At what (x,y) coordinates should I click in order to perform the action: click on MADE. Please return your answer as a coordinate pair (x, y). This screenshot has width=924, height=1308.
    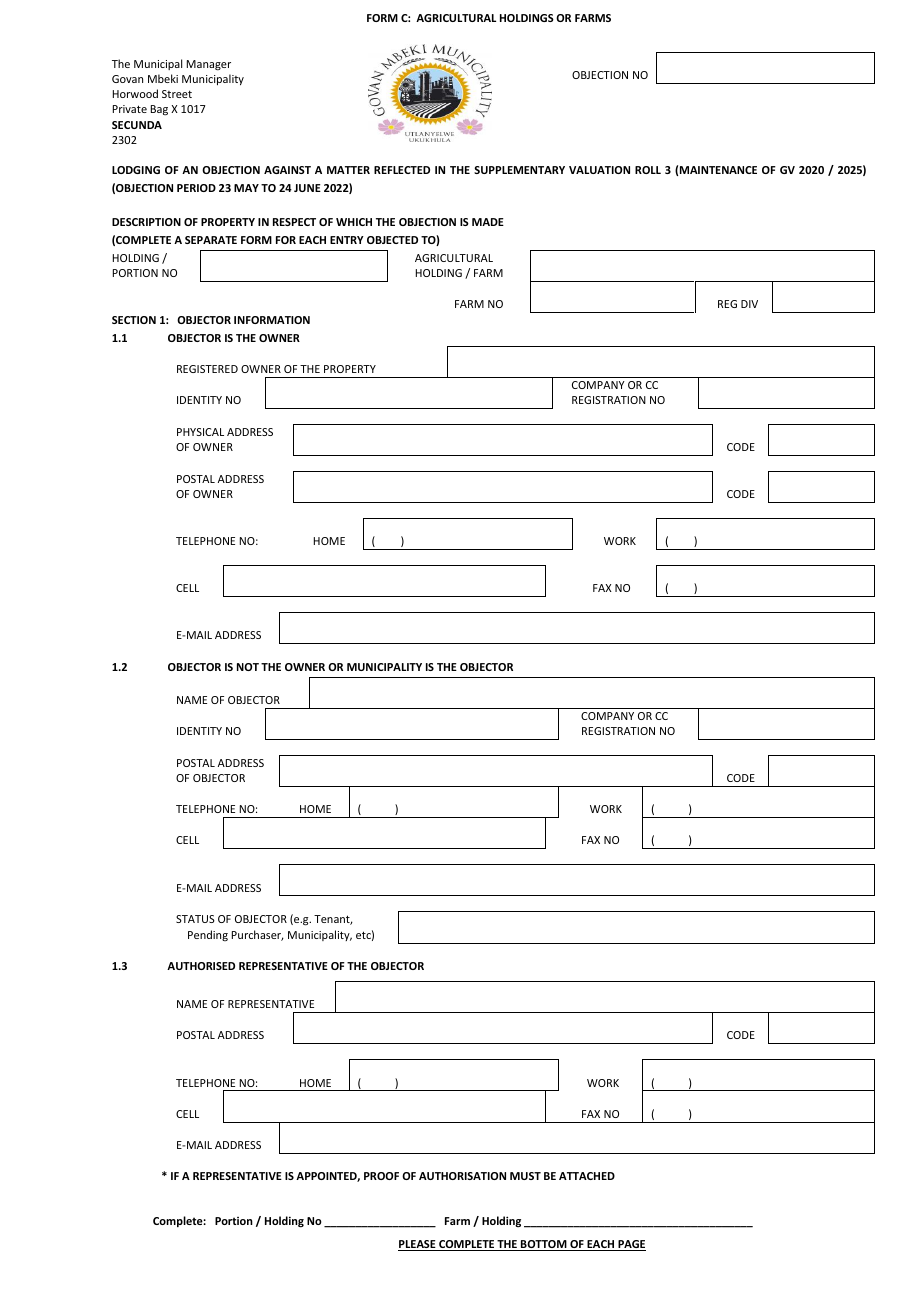
    Looking at the image, I should click on (488, 222).
